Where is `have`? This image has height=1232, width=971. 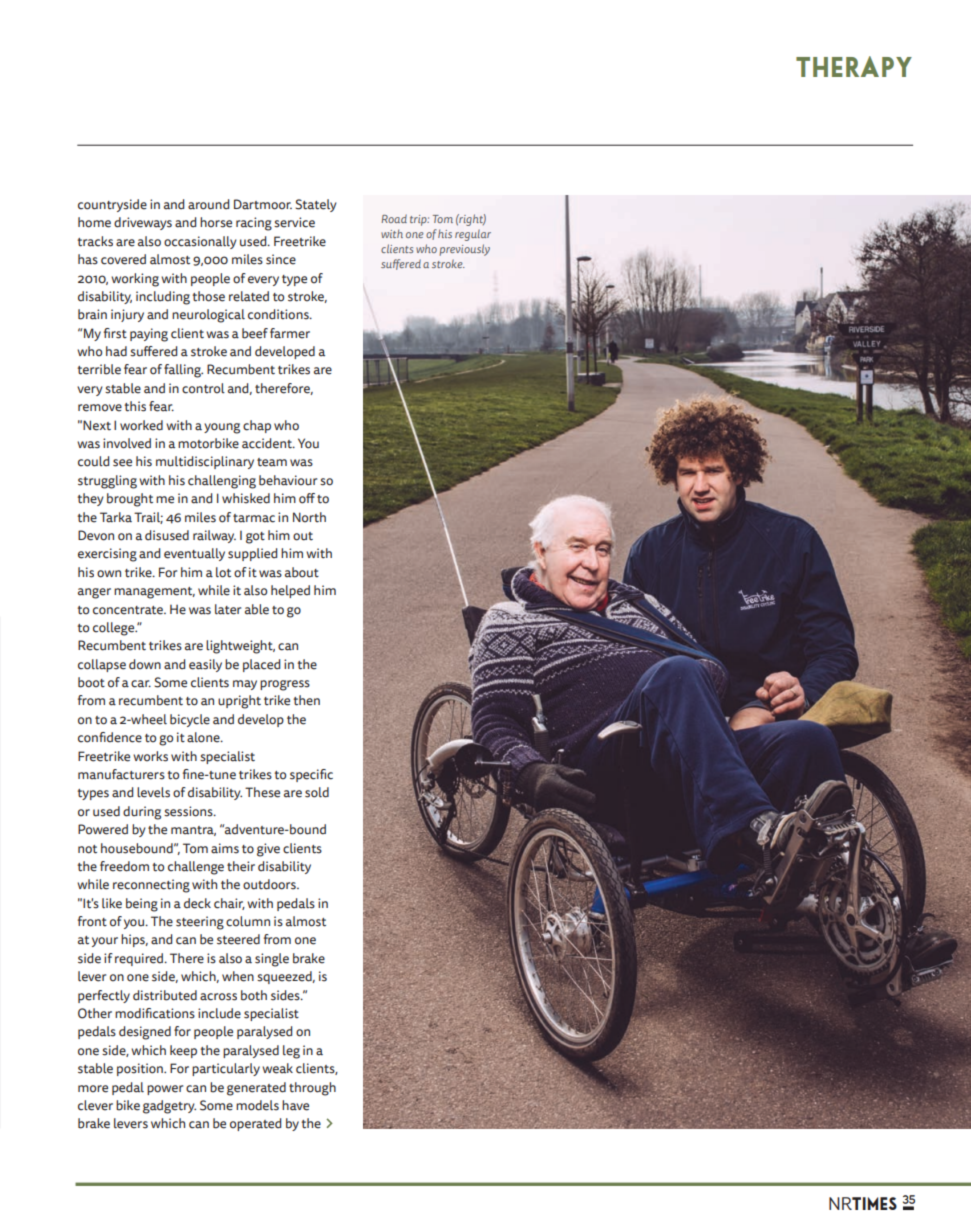
have is located at coordinates (295, 1105).
